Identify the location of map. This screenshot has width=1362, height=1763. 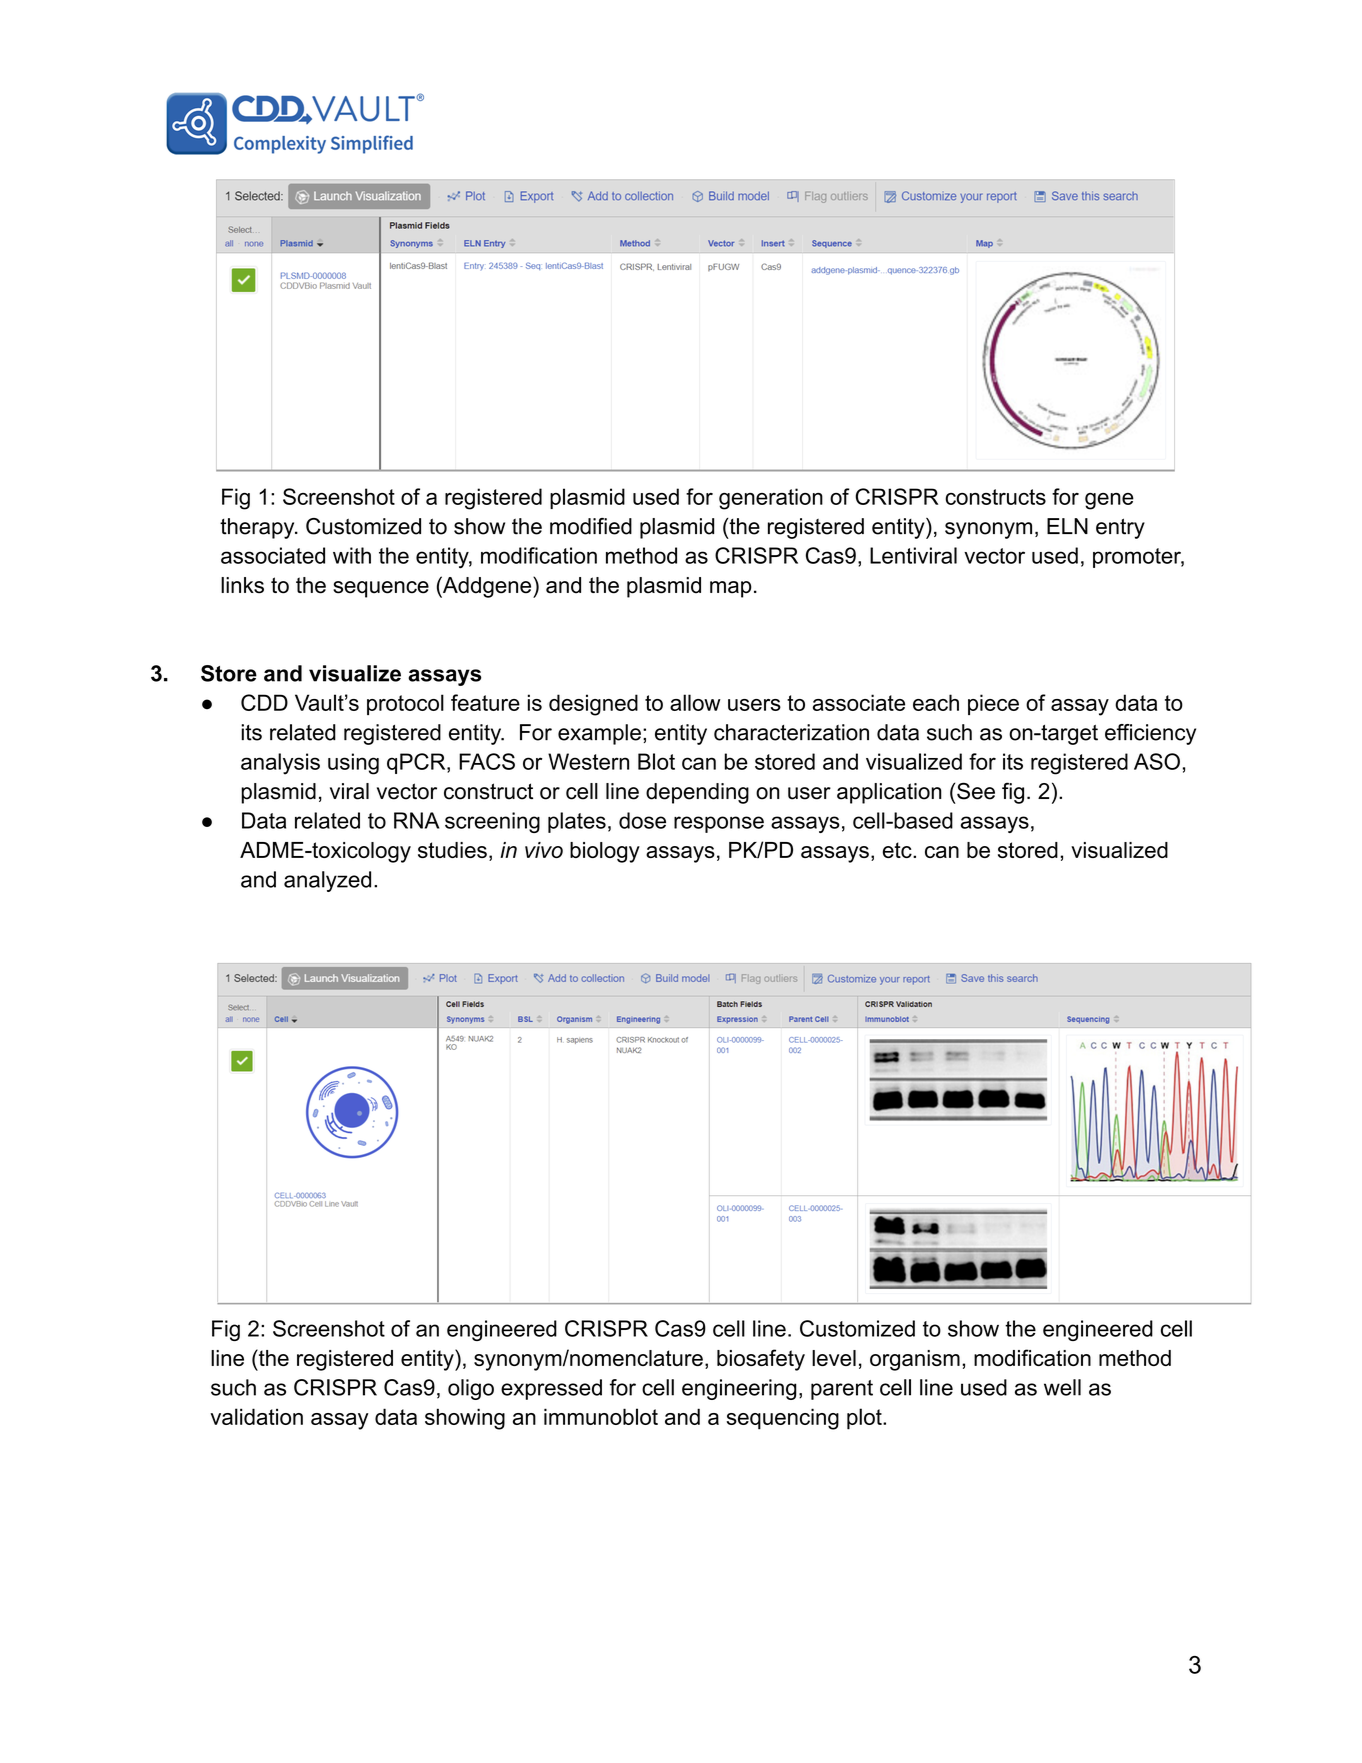
(731, 589).
